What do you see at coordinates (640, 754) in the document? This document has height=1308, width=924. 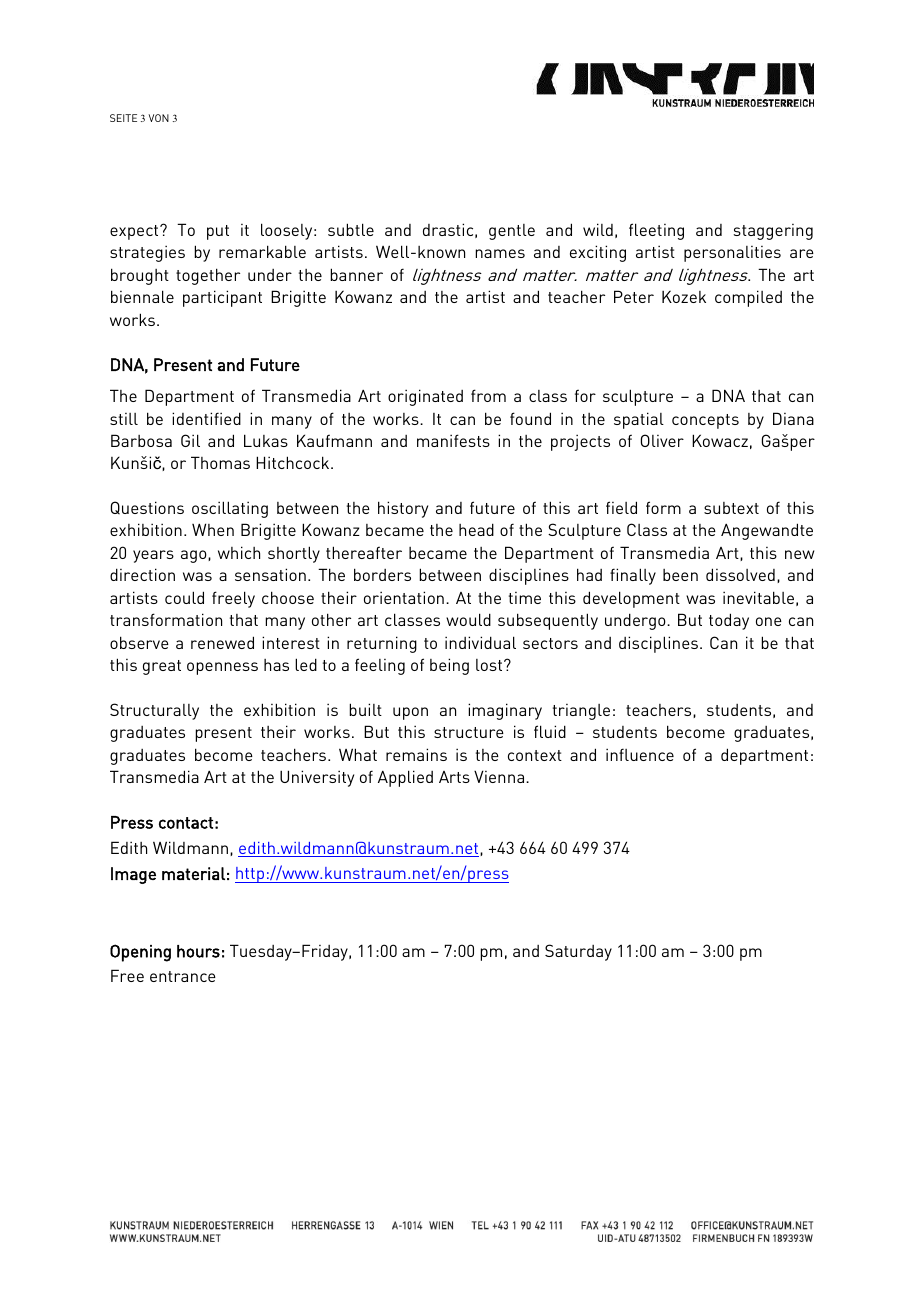 I see `influence` at bounding box center [640, 754].
